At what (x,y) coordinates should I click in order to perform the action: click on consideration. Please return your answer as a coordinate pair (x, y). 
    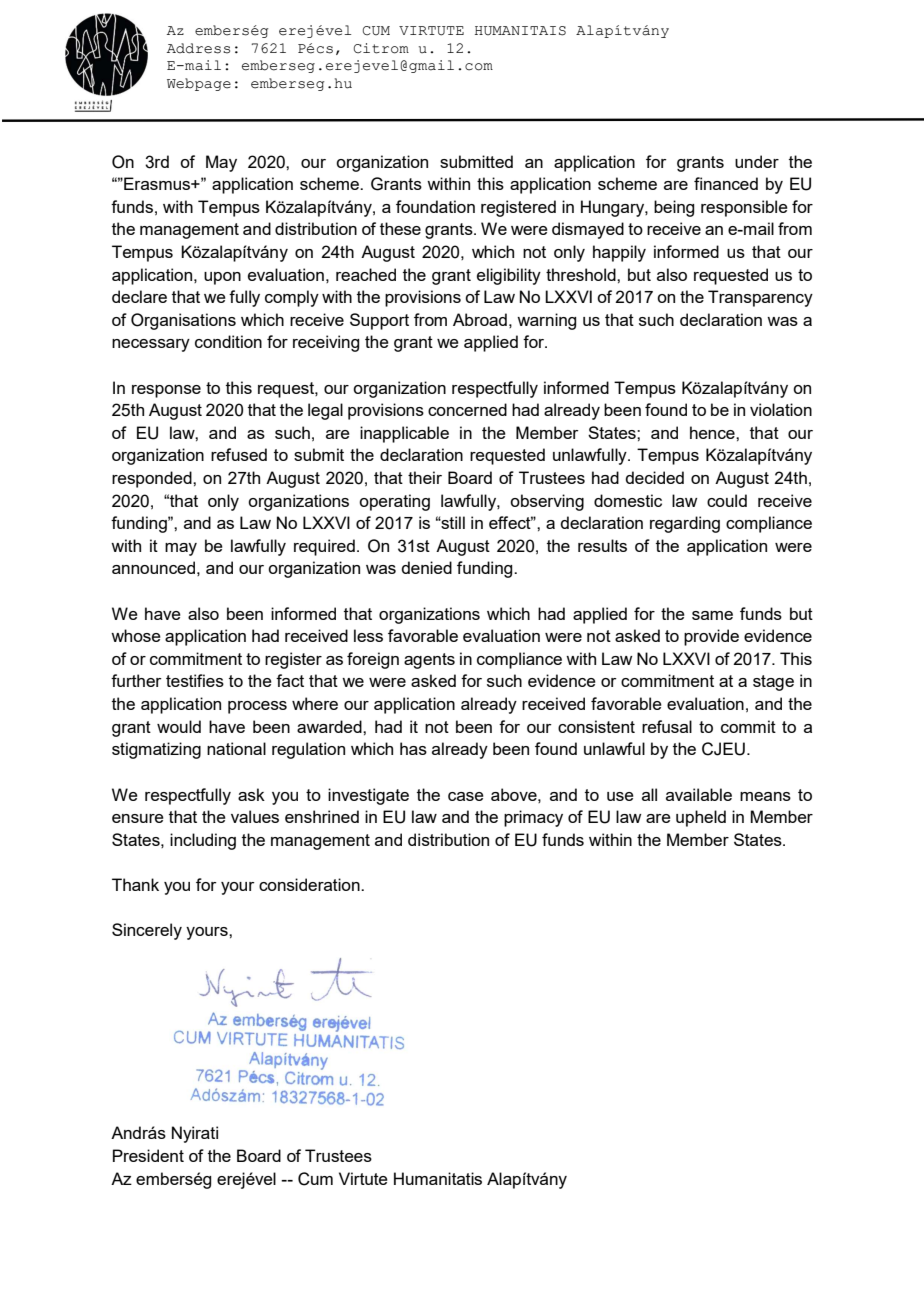
    Looking at the image, I should click on (310, 884).
